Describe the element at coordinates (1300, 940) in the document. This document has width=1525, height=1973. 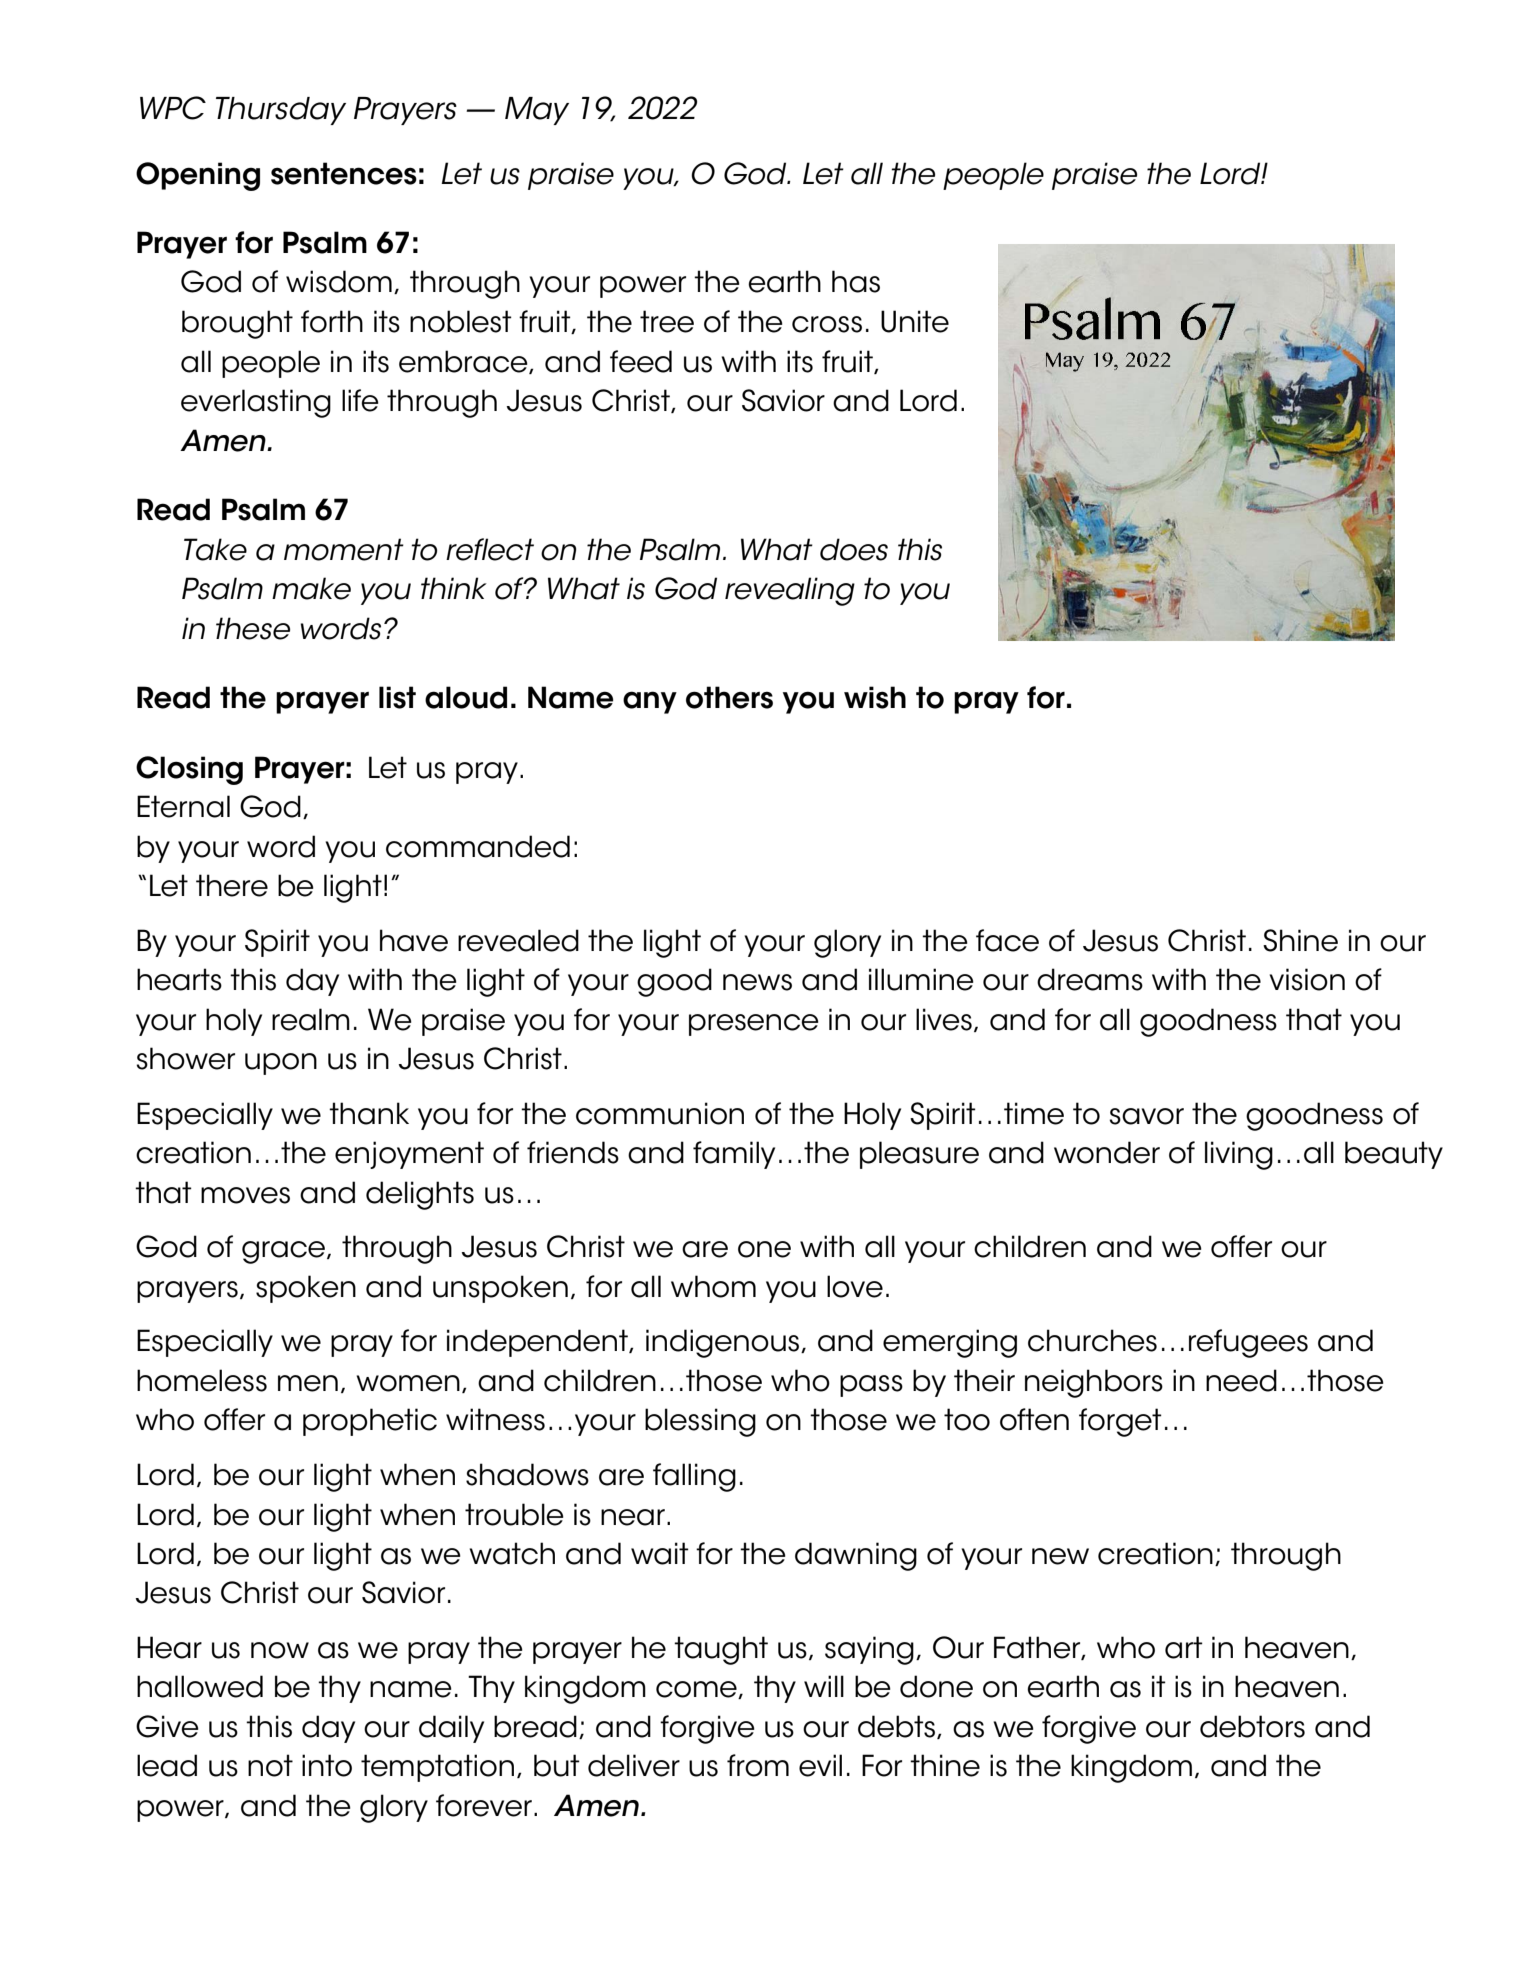
I see `Shine` at that location.
